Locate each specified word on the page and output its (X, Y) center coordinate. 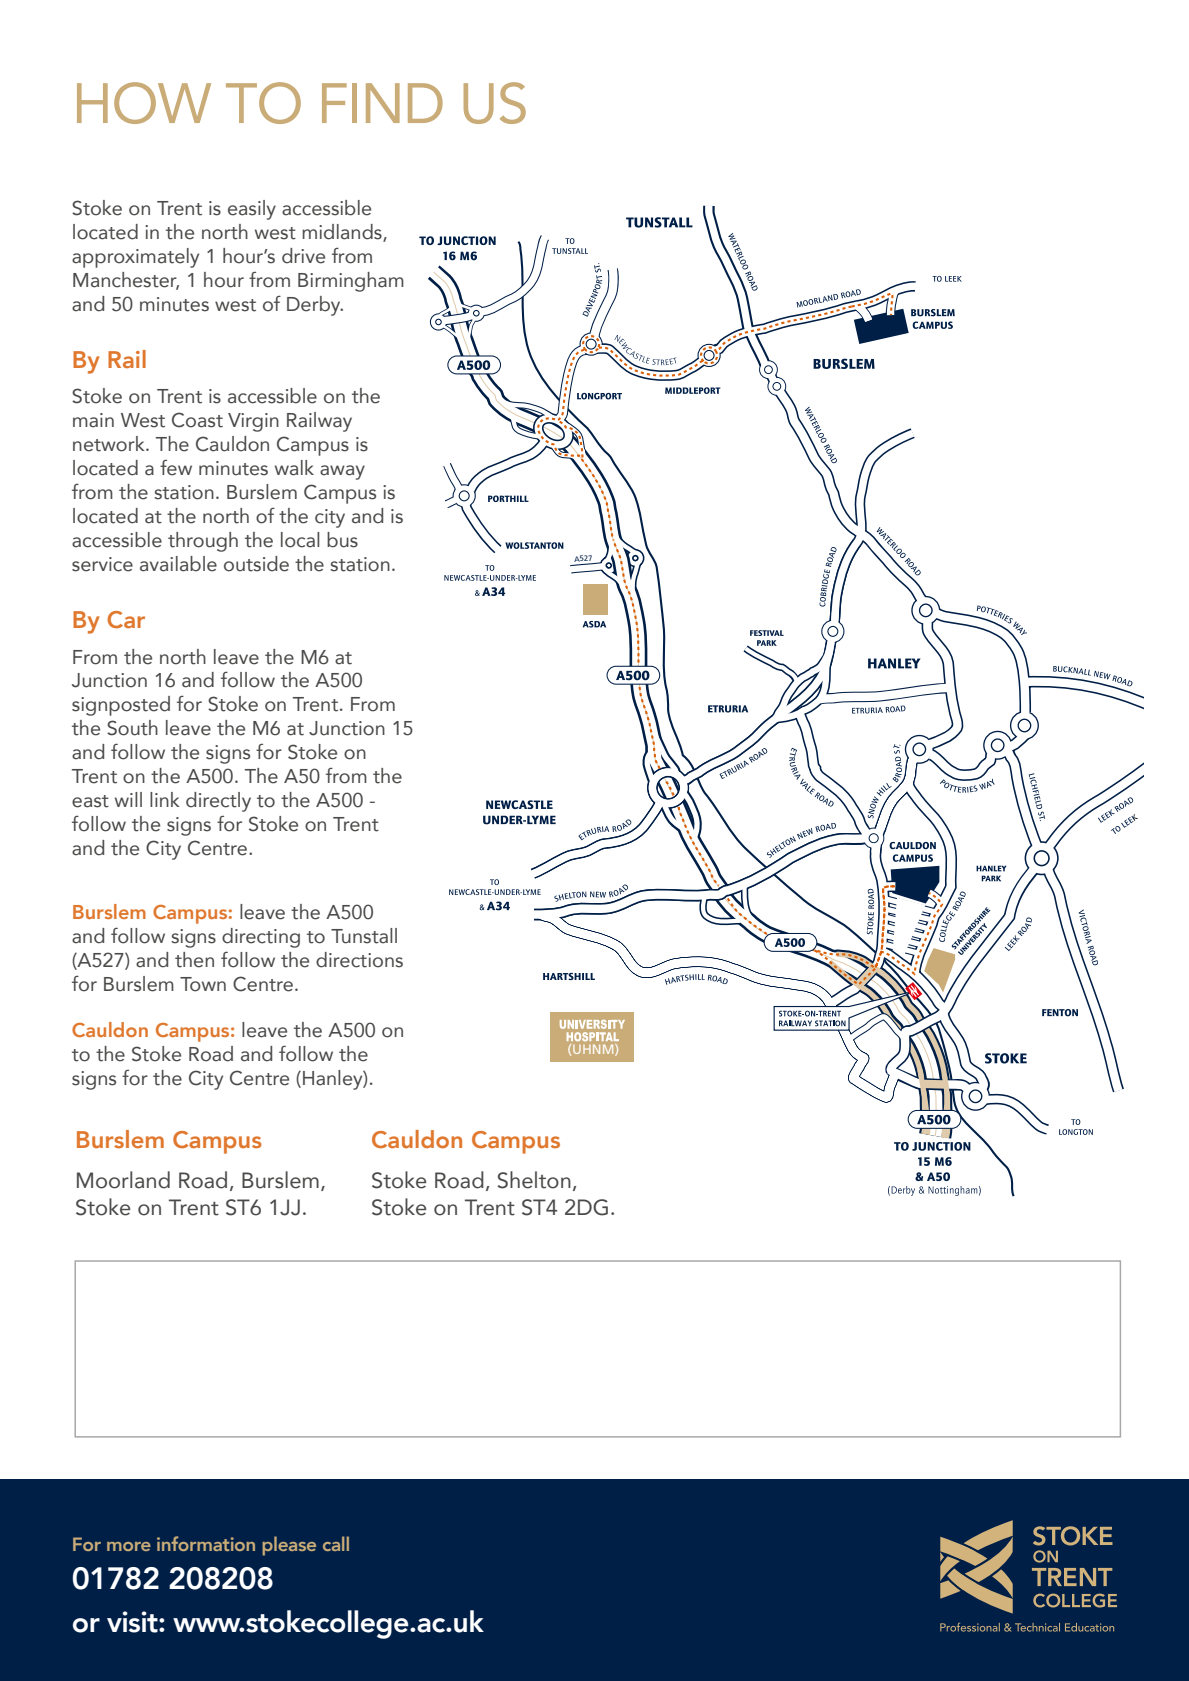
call (336, 1543)
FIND (382, 103)
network (110, 444)
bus (342, 540)
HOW (144, 103)
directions (359, 960)
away (342, 472)
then (194, 960)
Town (203, 984)
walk (294, 468)
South (132, 728)
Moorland (123, 1180)
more (129, 1546)
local (300, 540)
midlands (343, 233)
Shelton (534, 1180)
